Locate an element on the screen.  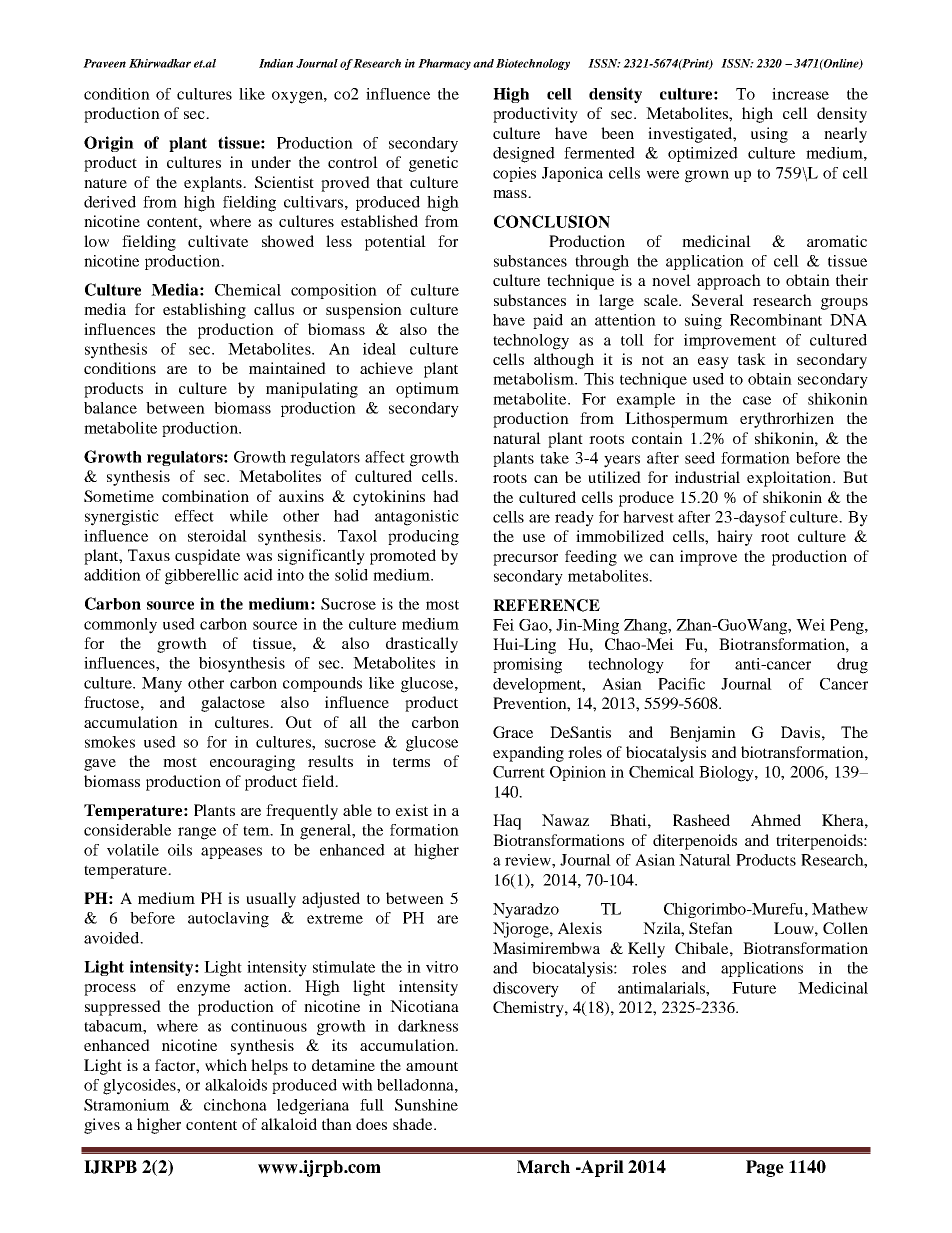
Pharmacy is located at coordinates (444, 64).
